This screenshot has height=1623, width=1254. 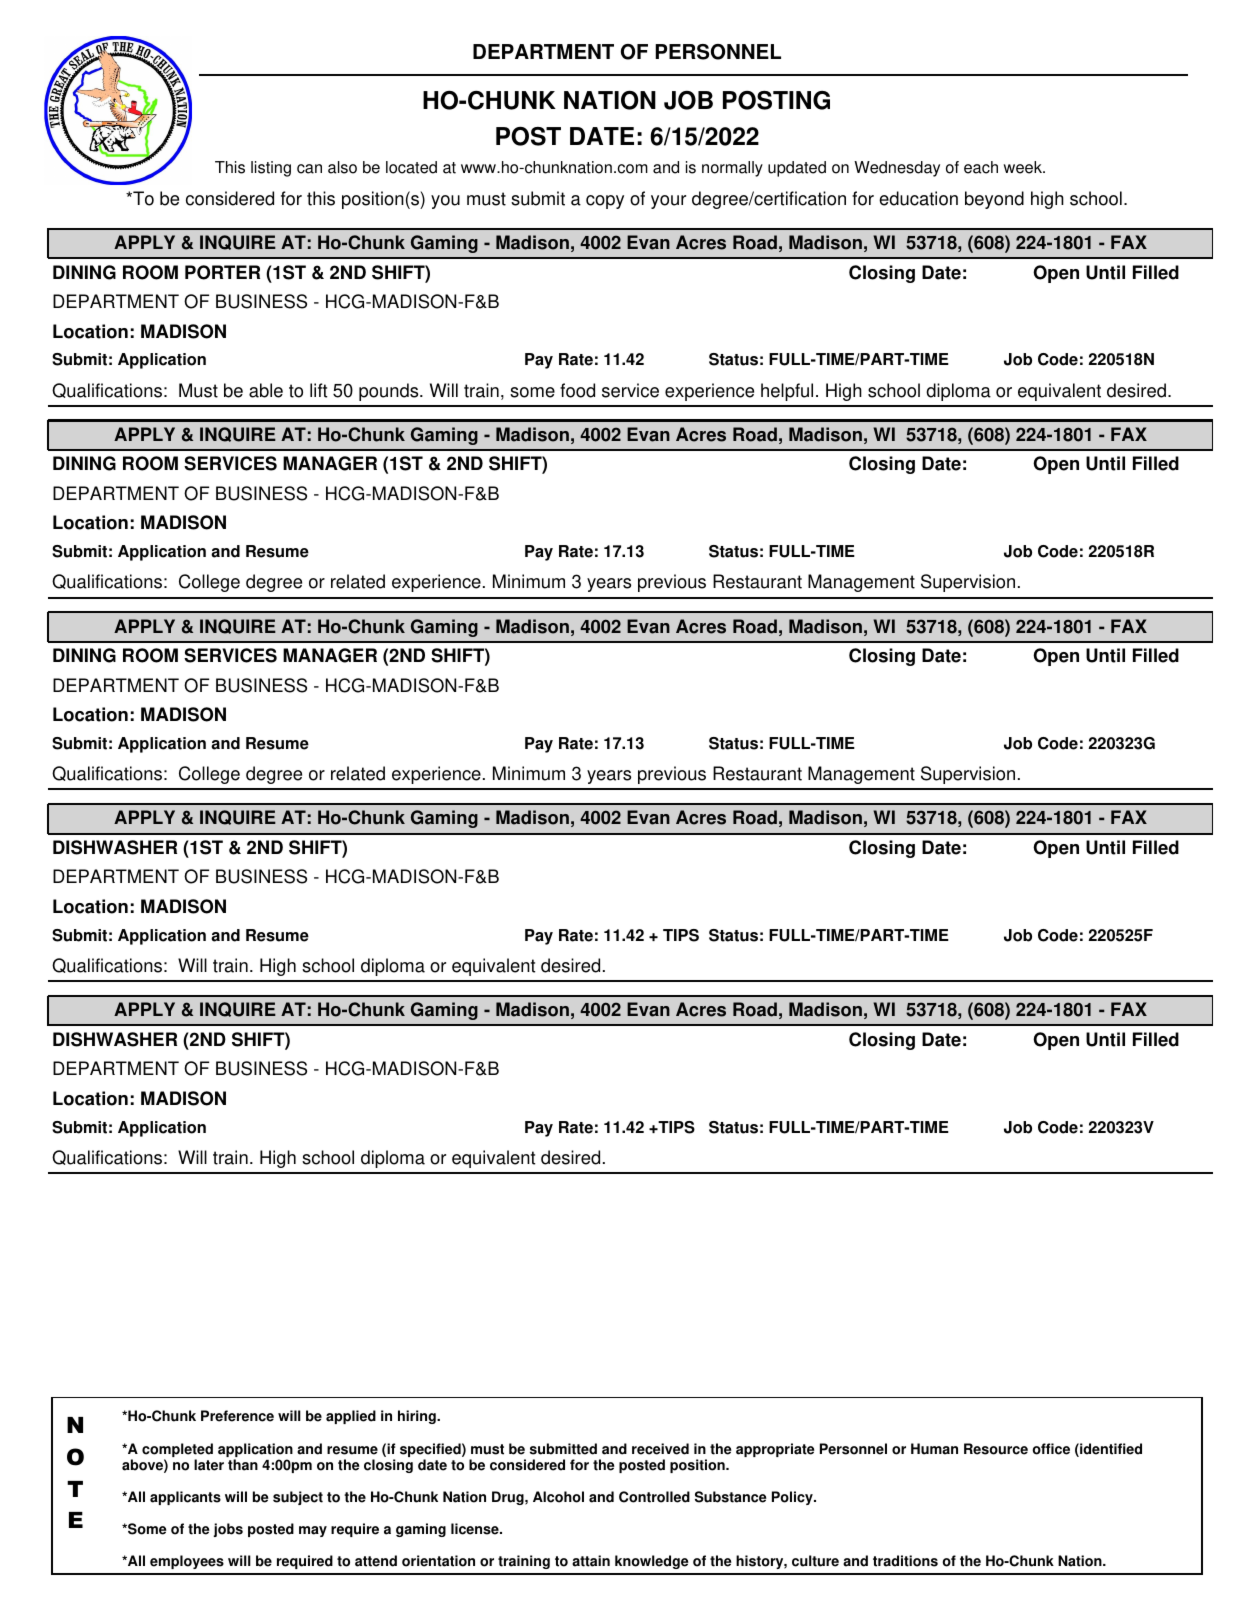 What do you see at coordinates (654, 1497) in the screenshot?
I see `Controlled` at bounding box center [654, 1497].
